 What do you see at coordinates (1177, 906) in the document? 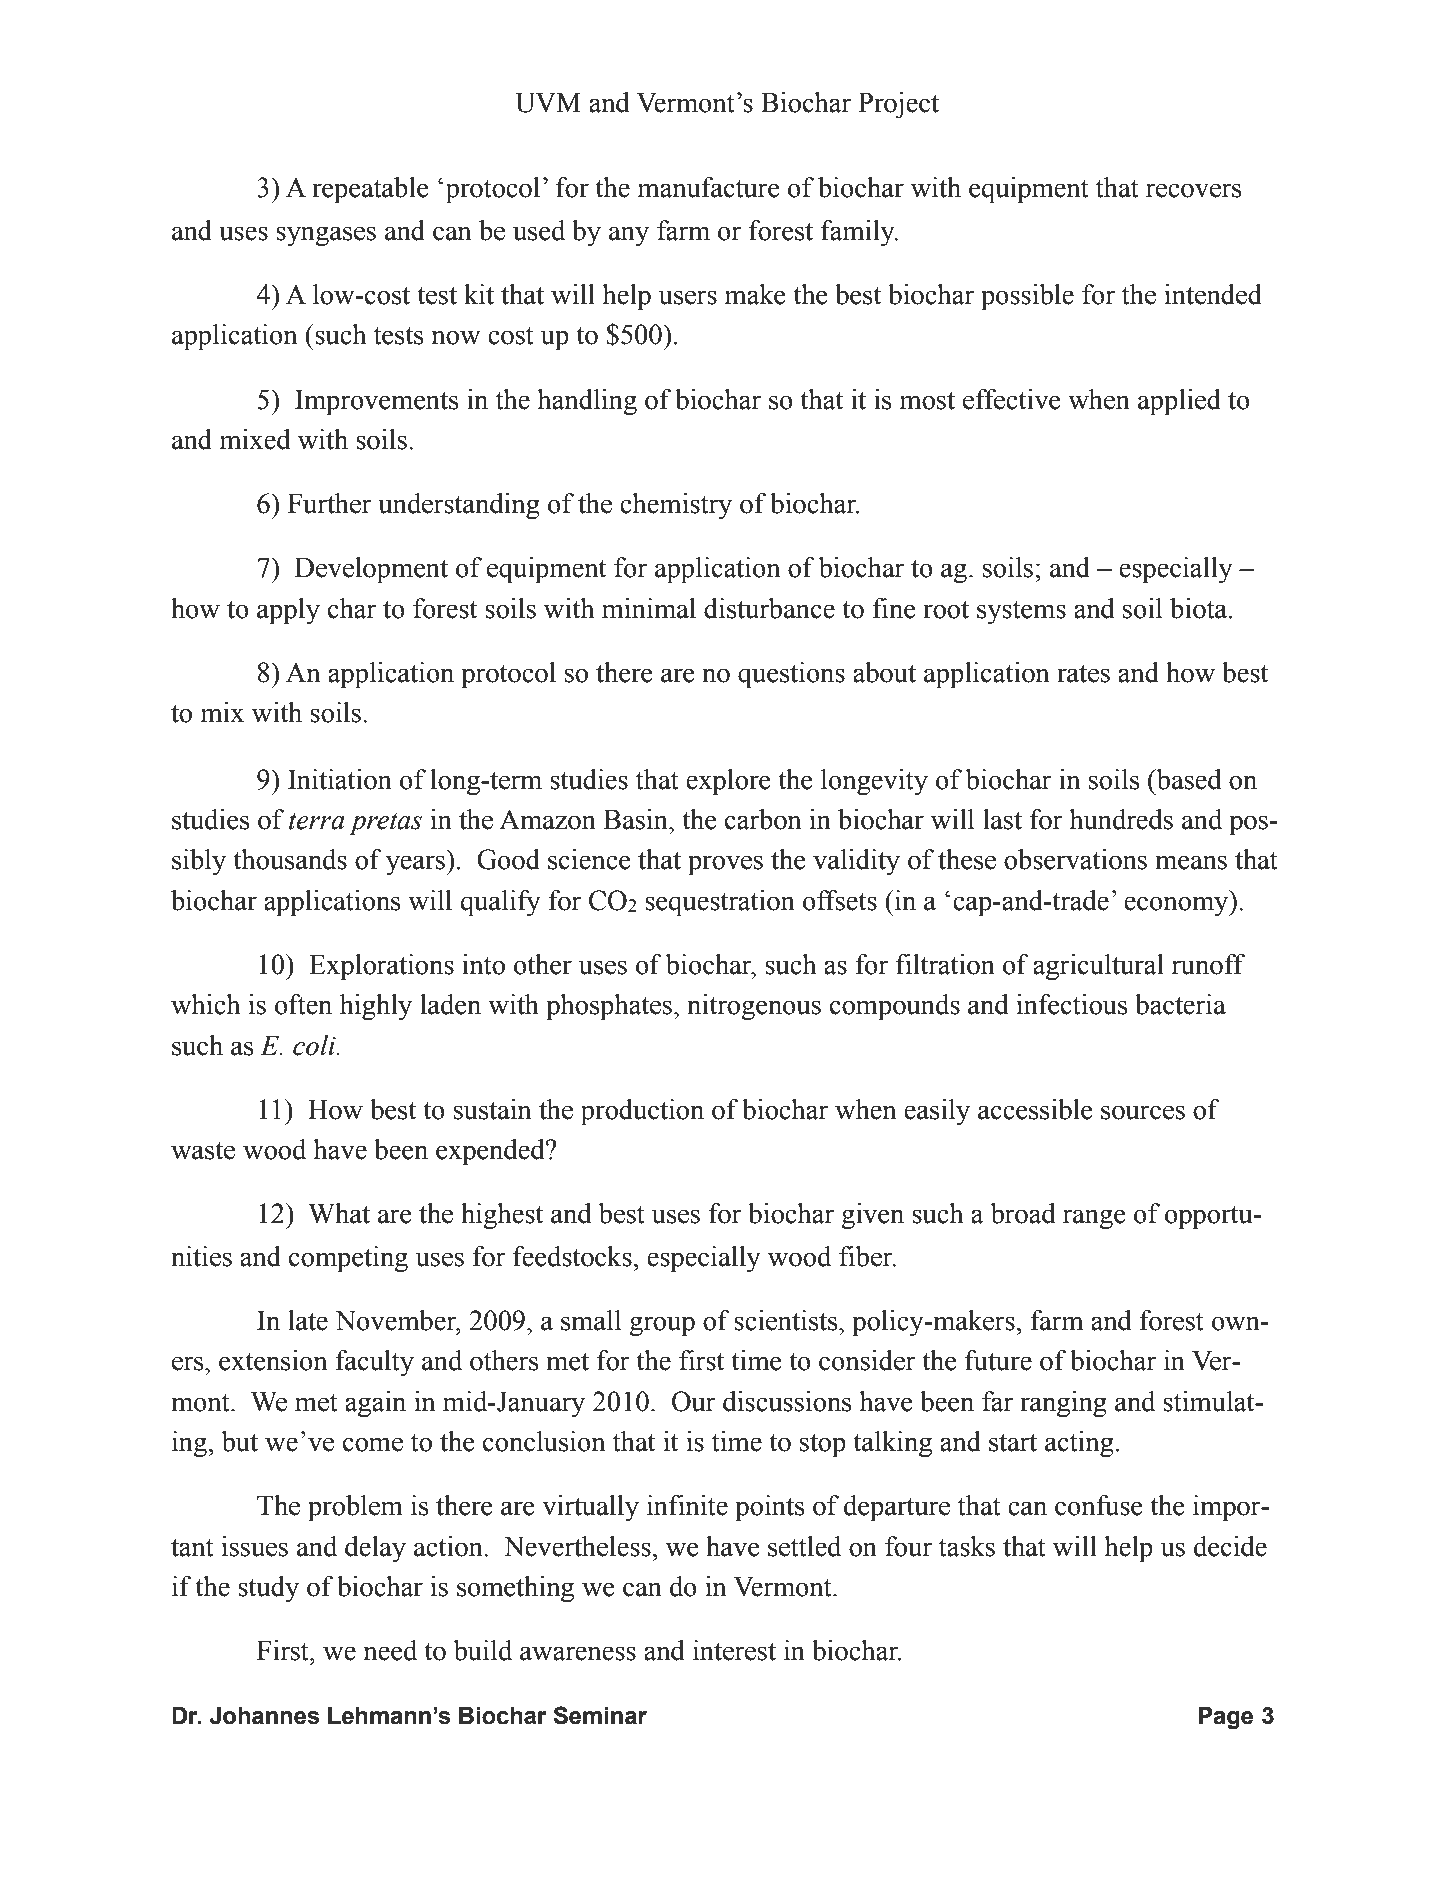
I see `economy` at bounding box center [1177, 906].
